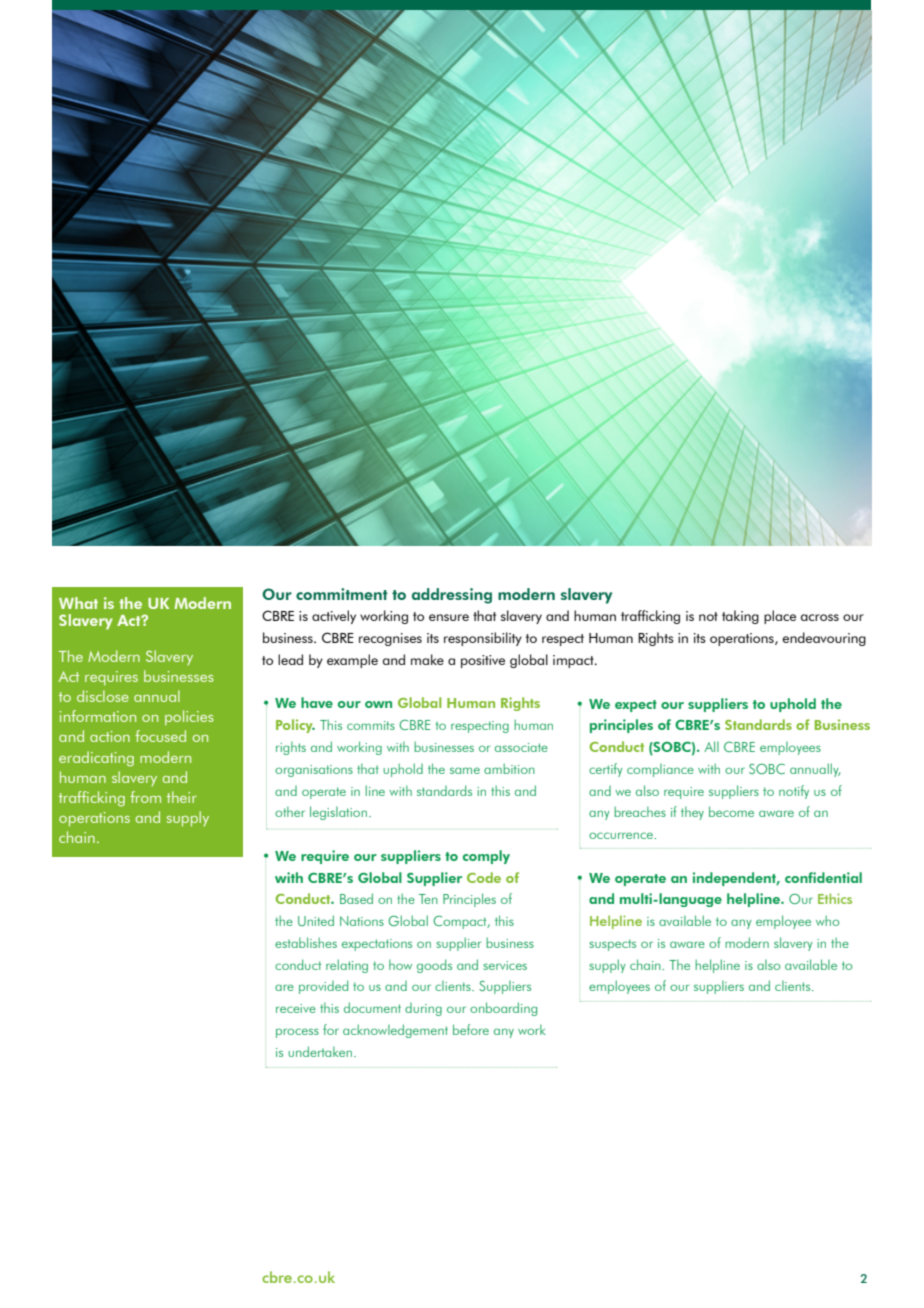 The image size is (924, 1308). I want to click on onboarding, so click(503, 1009).
